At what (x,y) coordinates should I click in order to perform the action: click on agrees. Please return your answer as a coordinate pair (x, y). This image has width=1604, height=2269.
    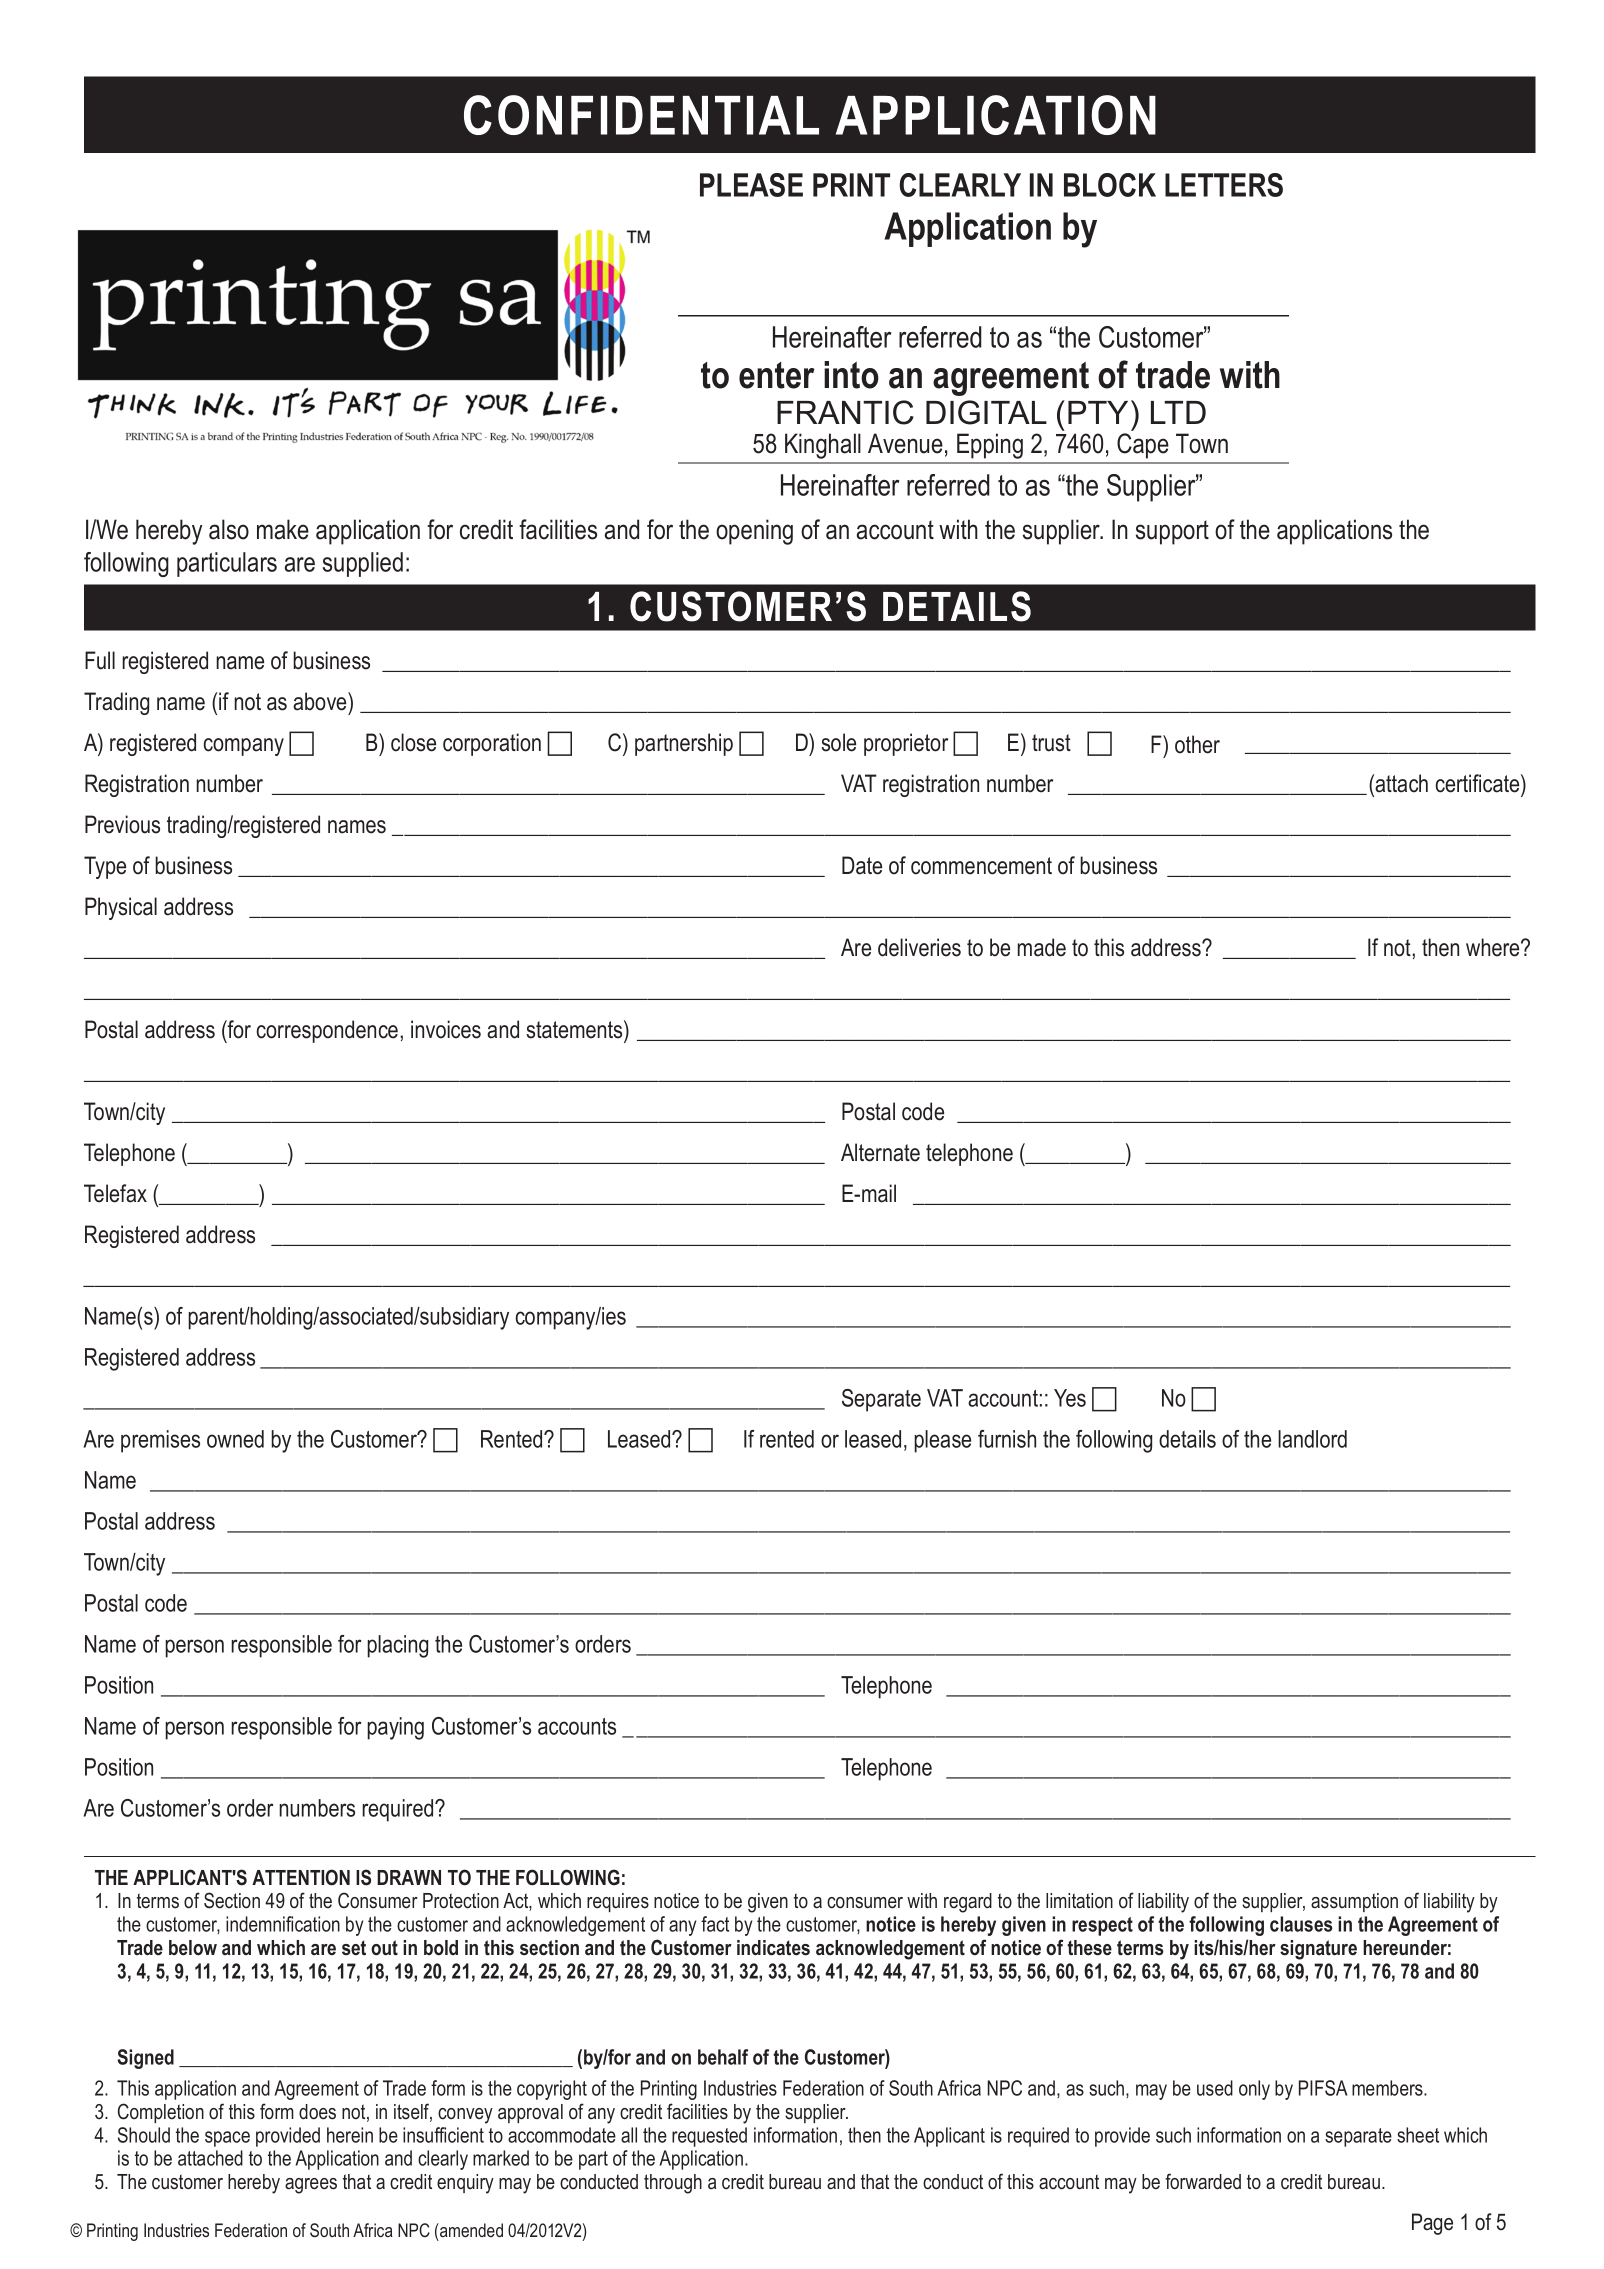
    Looking at the image, I should click on (311, 2186).
